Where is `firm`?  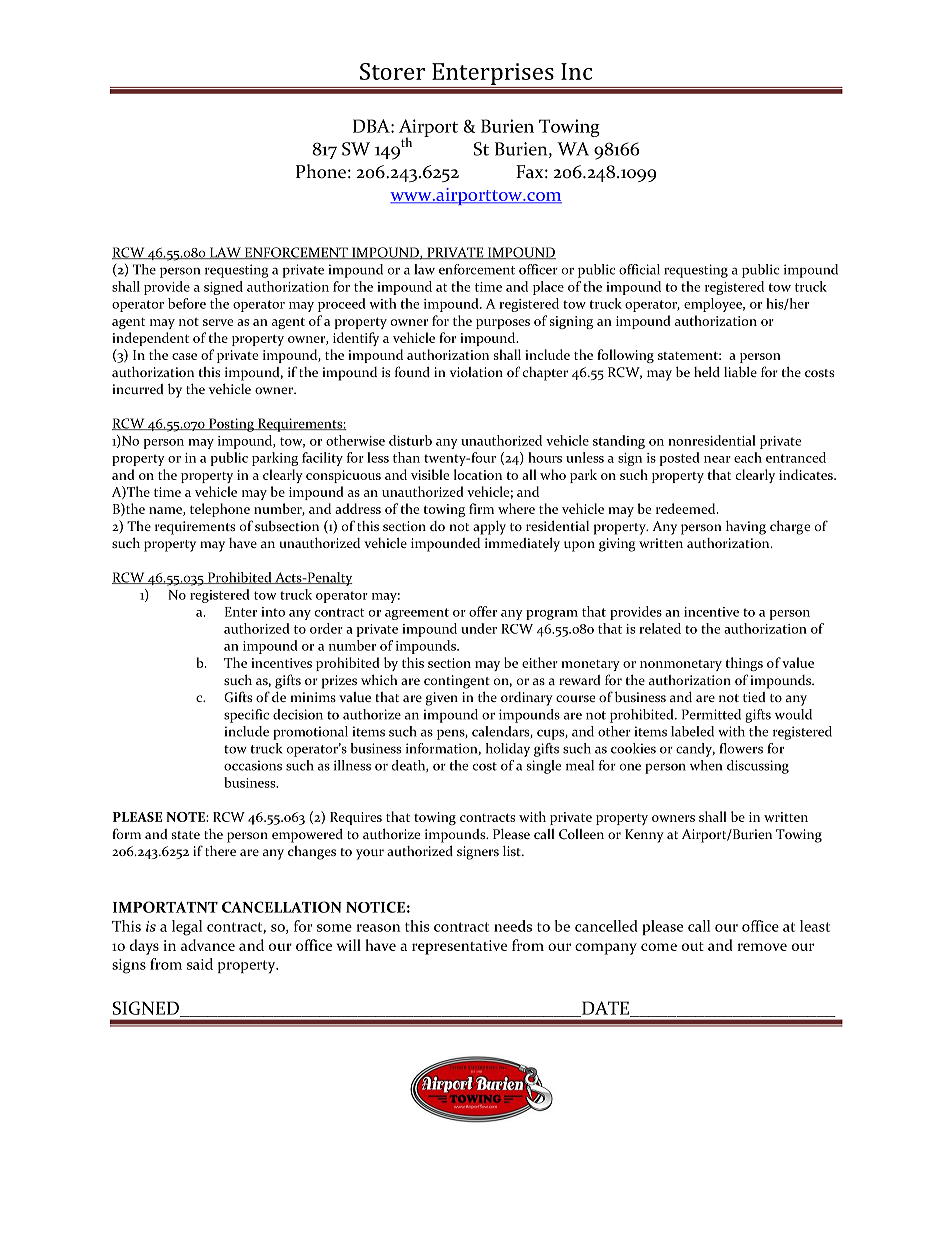
firm is located at coordinates (481, 508).
